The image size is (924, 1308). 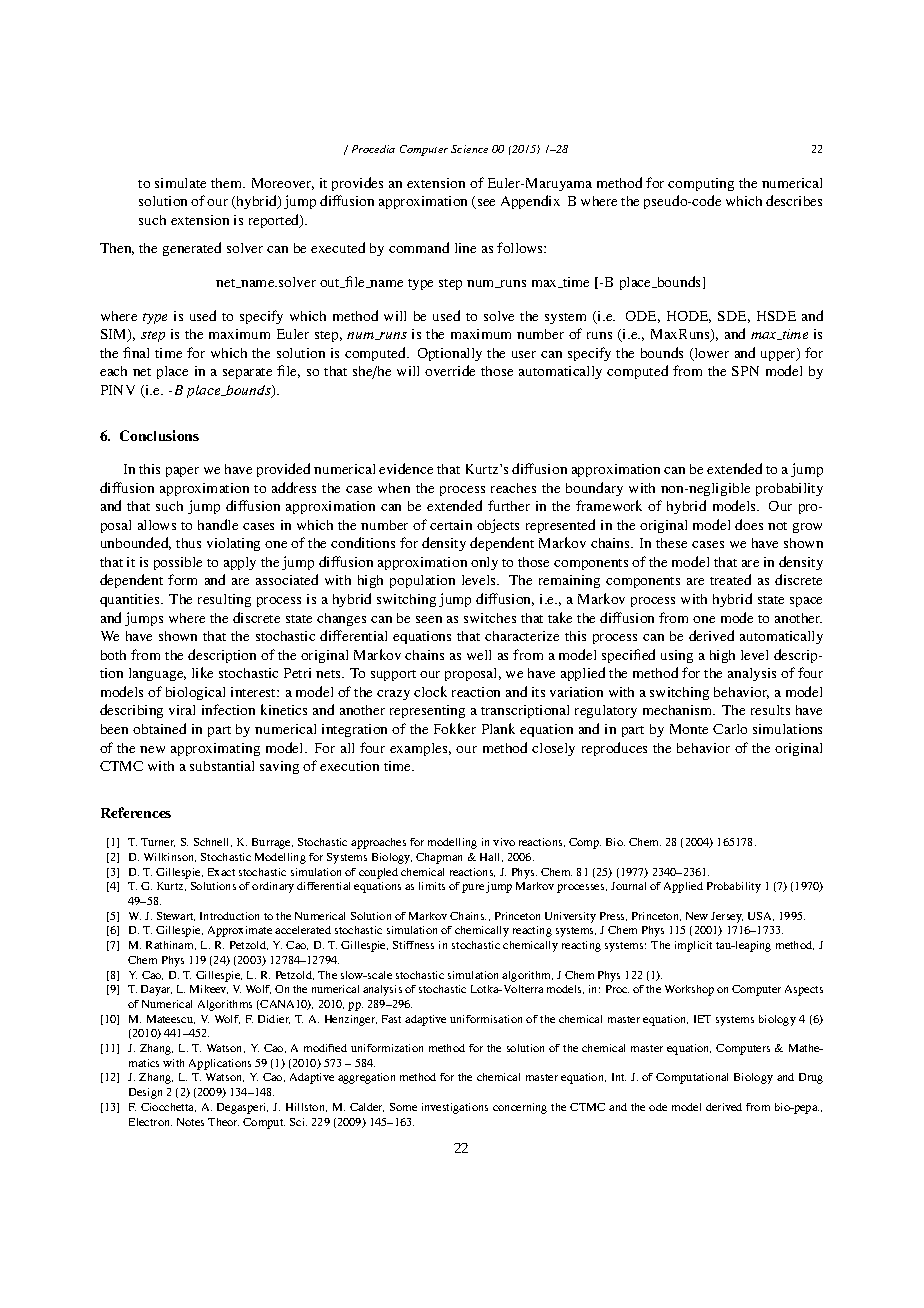 What do you see at coordinates (190, 1122) in the screenshot?
I see `Notes` at bounding box center [190, 1122].
